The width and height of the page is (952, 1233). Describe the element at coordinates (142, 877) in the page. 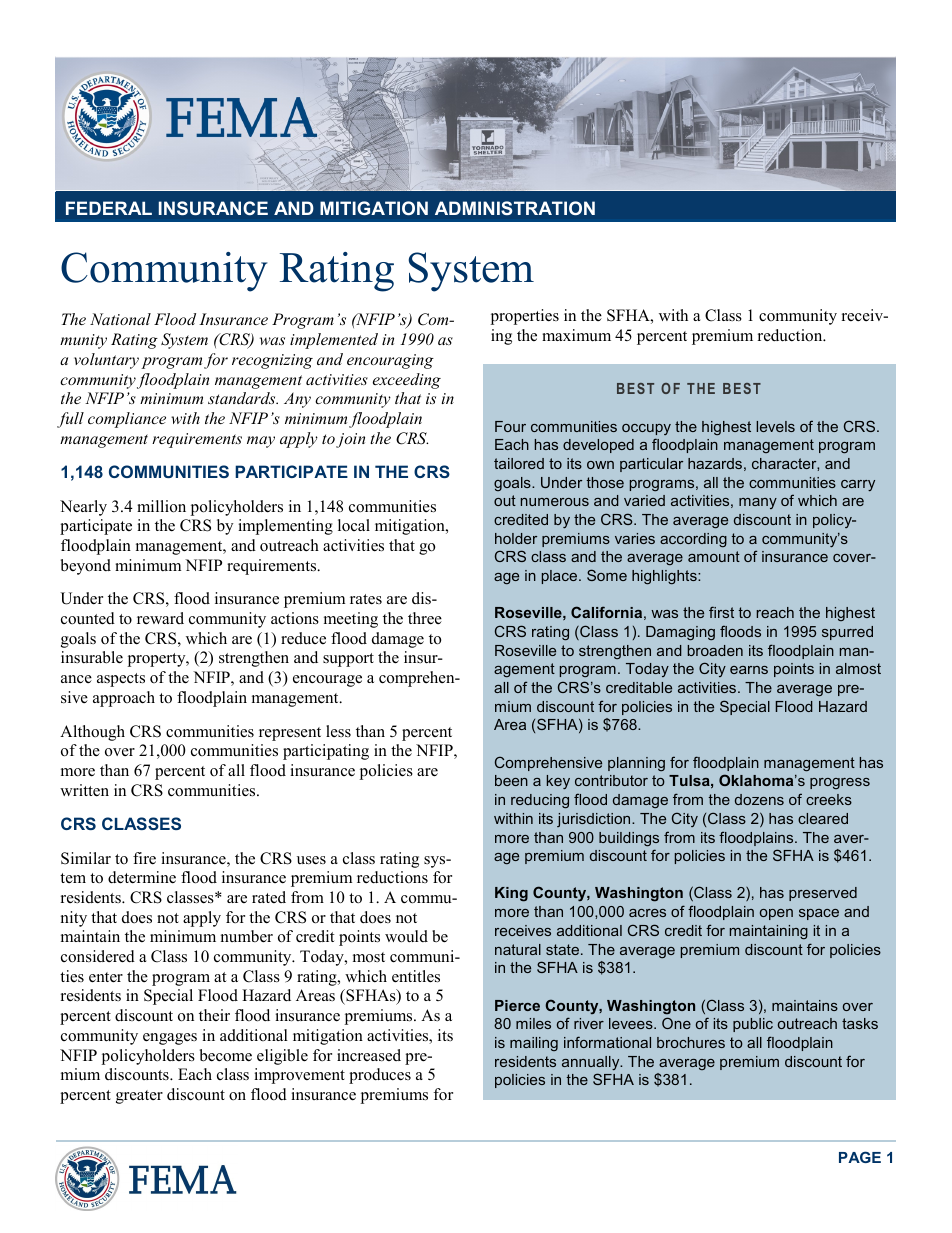

I see `determine` at that location.
